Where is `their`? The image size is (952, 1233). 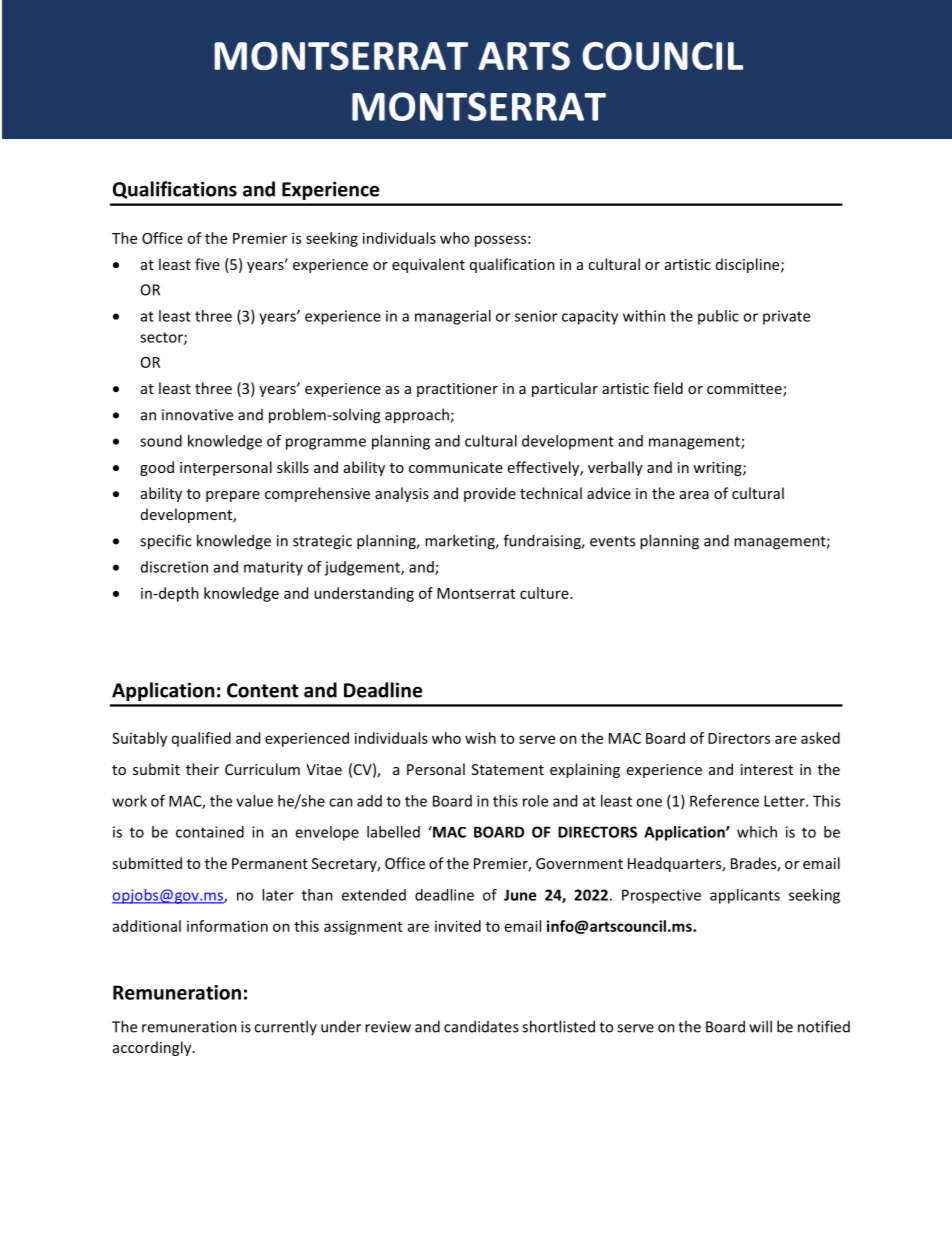 their is located at coordinates (202, 769).
